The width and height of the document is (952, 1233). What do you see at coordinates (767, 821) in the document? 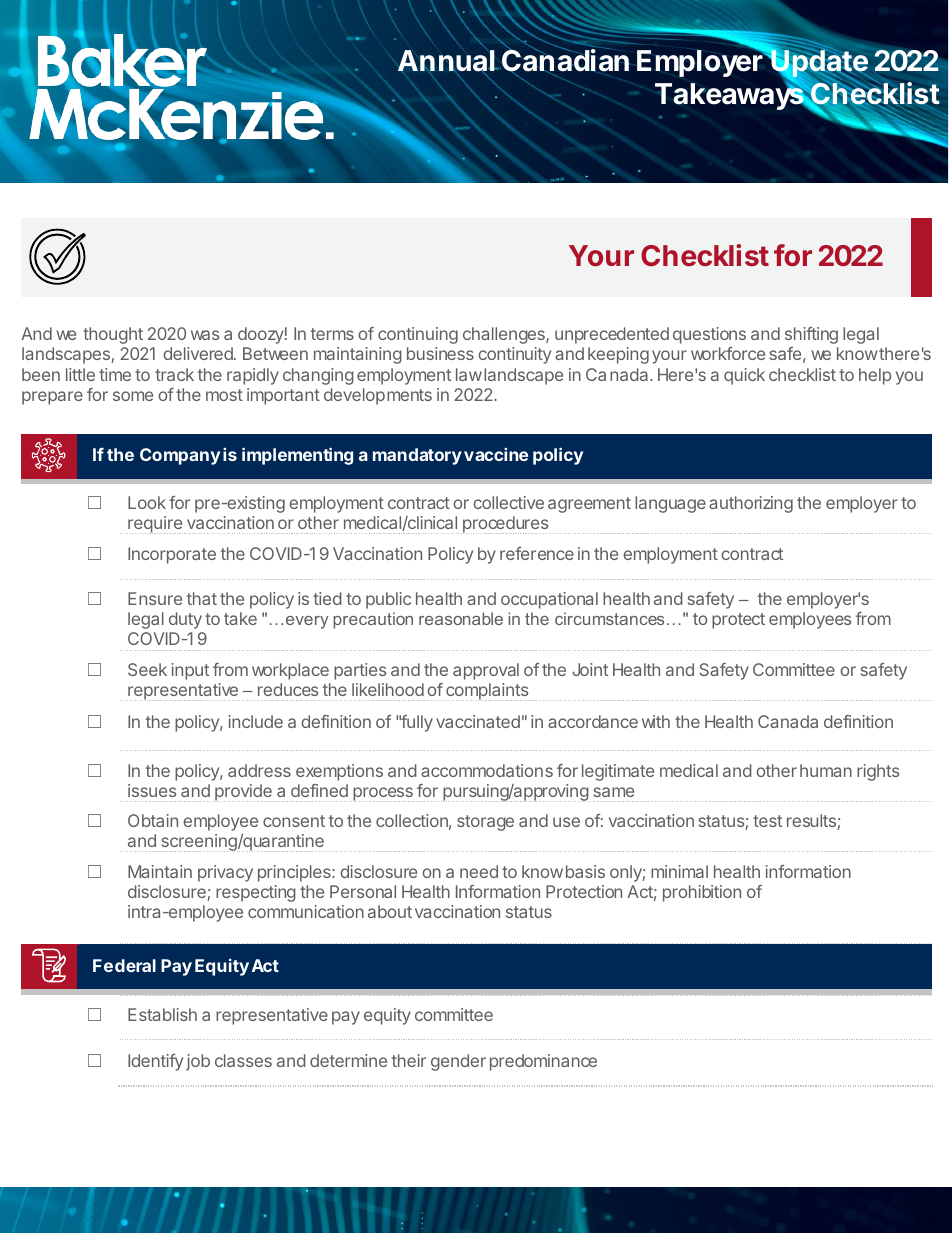
I see `test` at bounding box center [767, 821].
